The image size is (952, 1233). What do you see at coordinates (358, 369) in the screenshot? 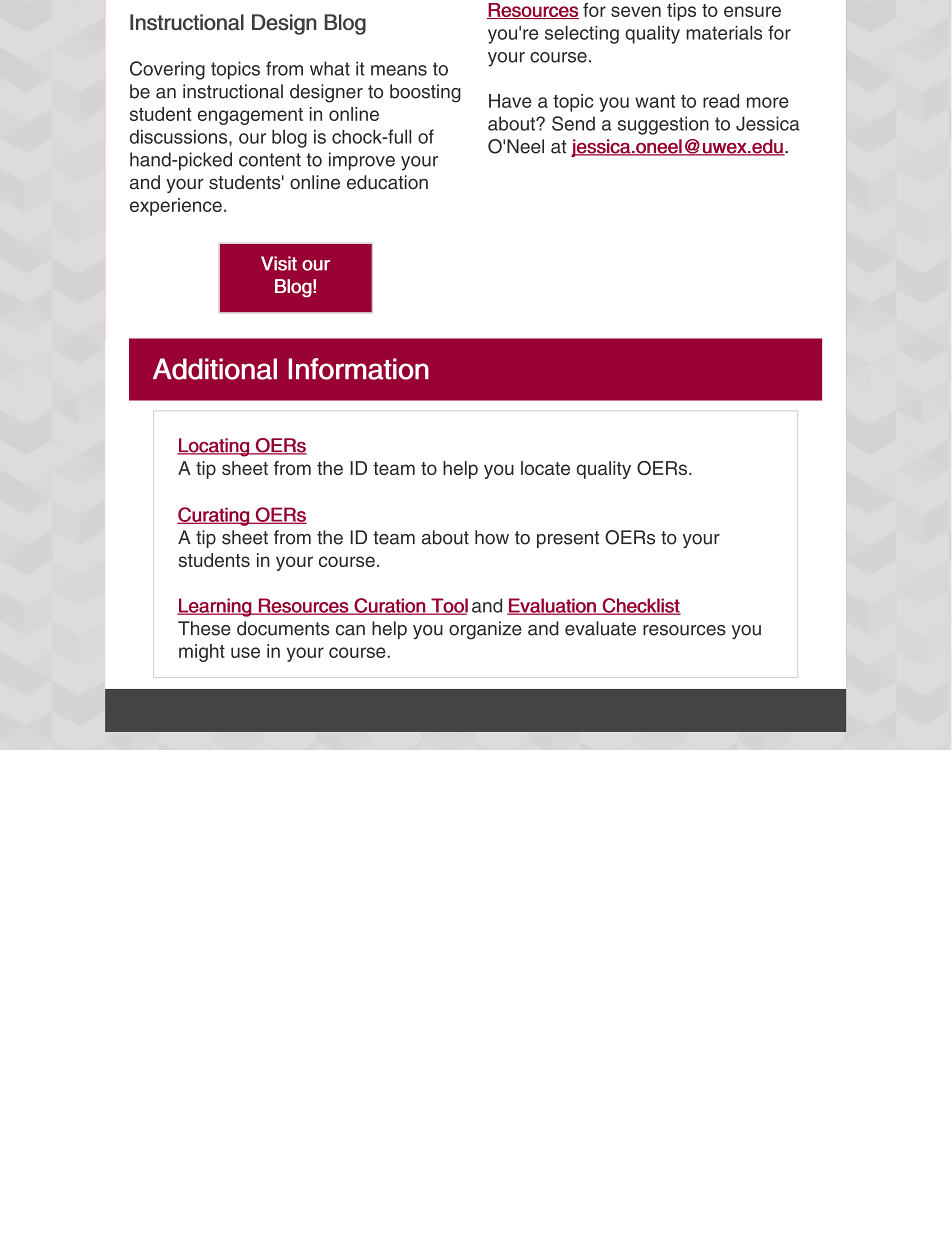
I see `Information` at bounding box center [358, 369].
